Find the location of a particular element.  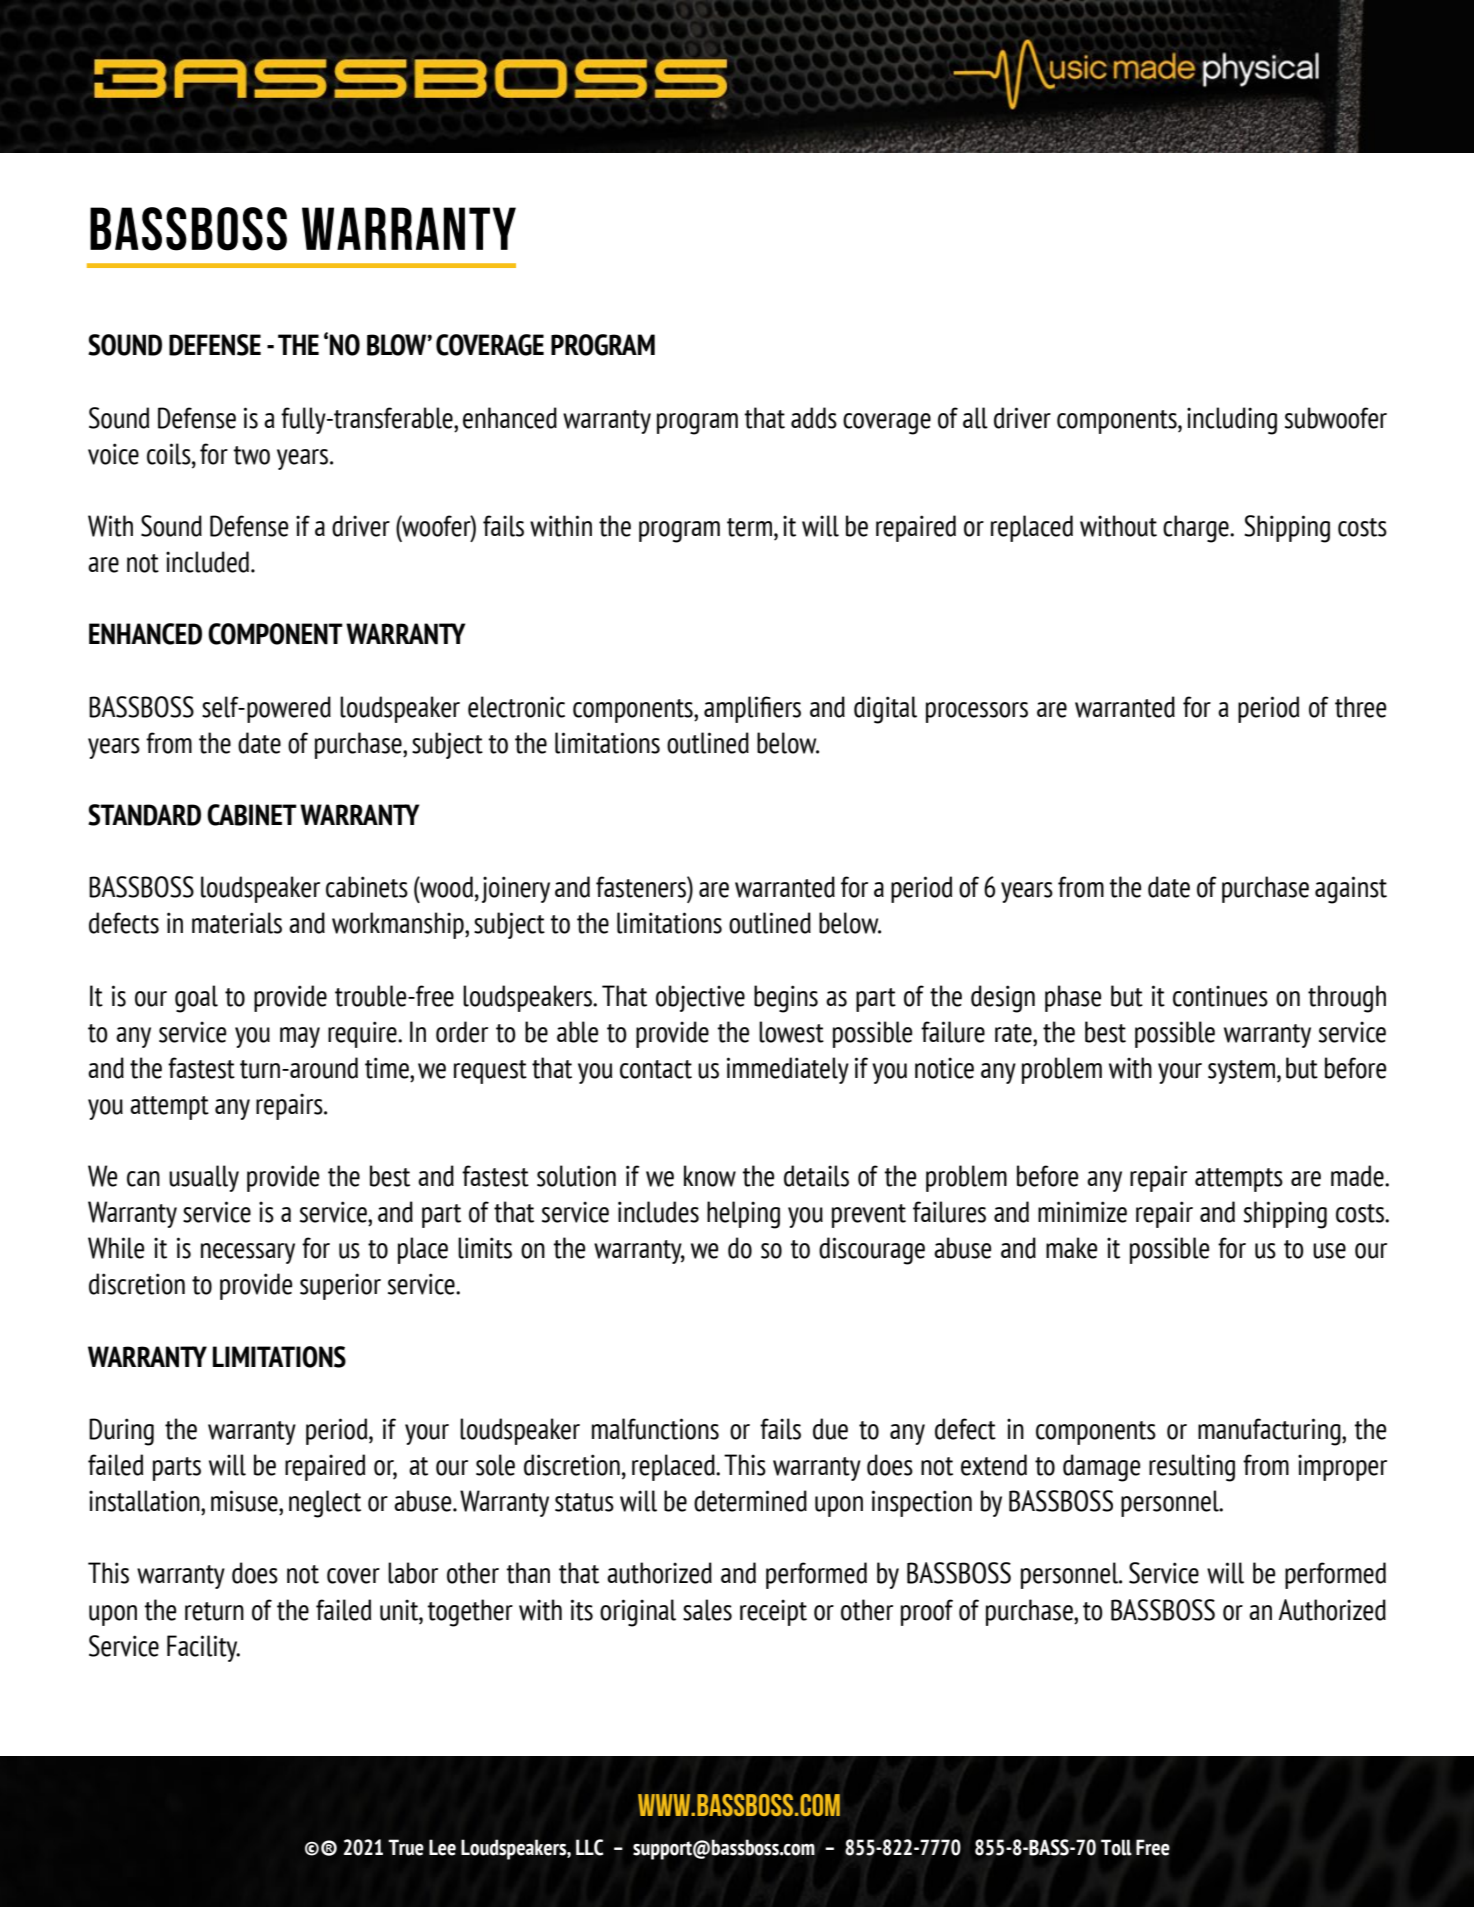

misuse is located at coordinates (245, 1501).
